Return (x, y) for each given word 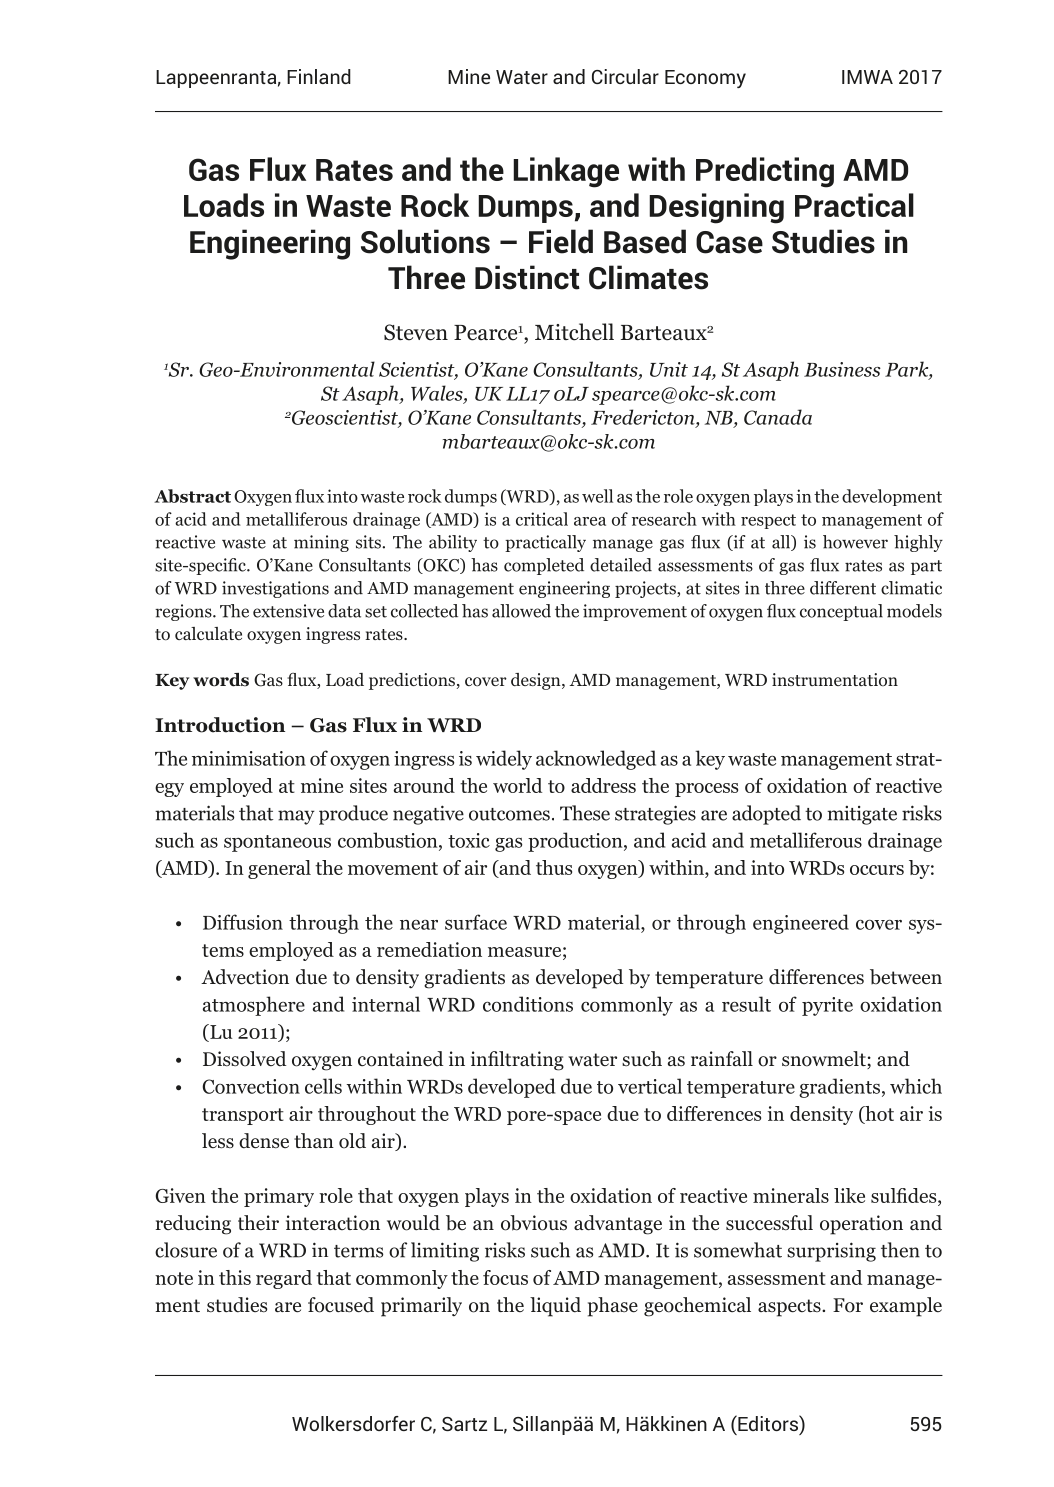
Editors (768, 1424)
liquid (555, 1307)
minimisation (249, 758)
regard (284, 1279)
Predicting (765, 172)
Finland (319, 76)
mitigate (862, 815)
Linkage (566, 172)
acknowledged (596, 760)
